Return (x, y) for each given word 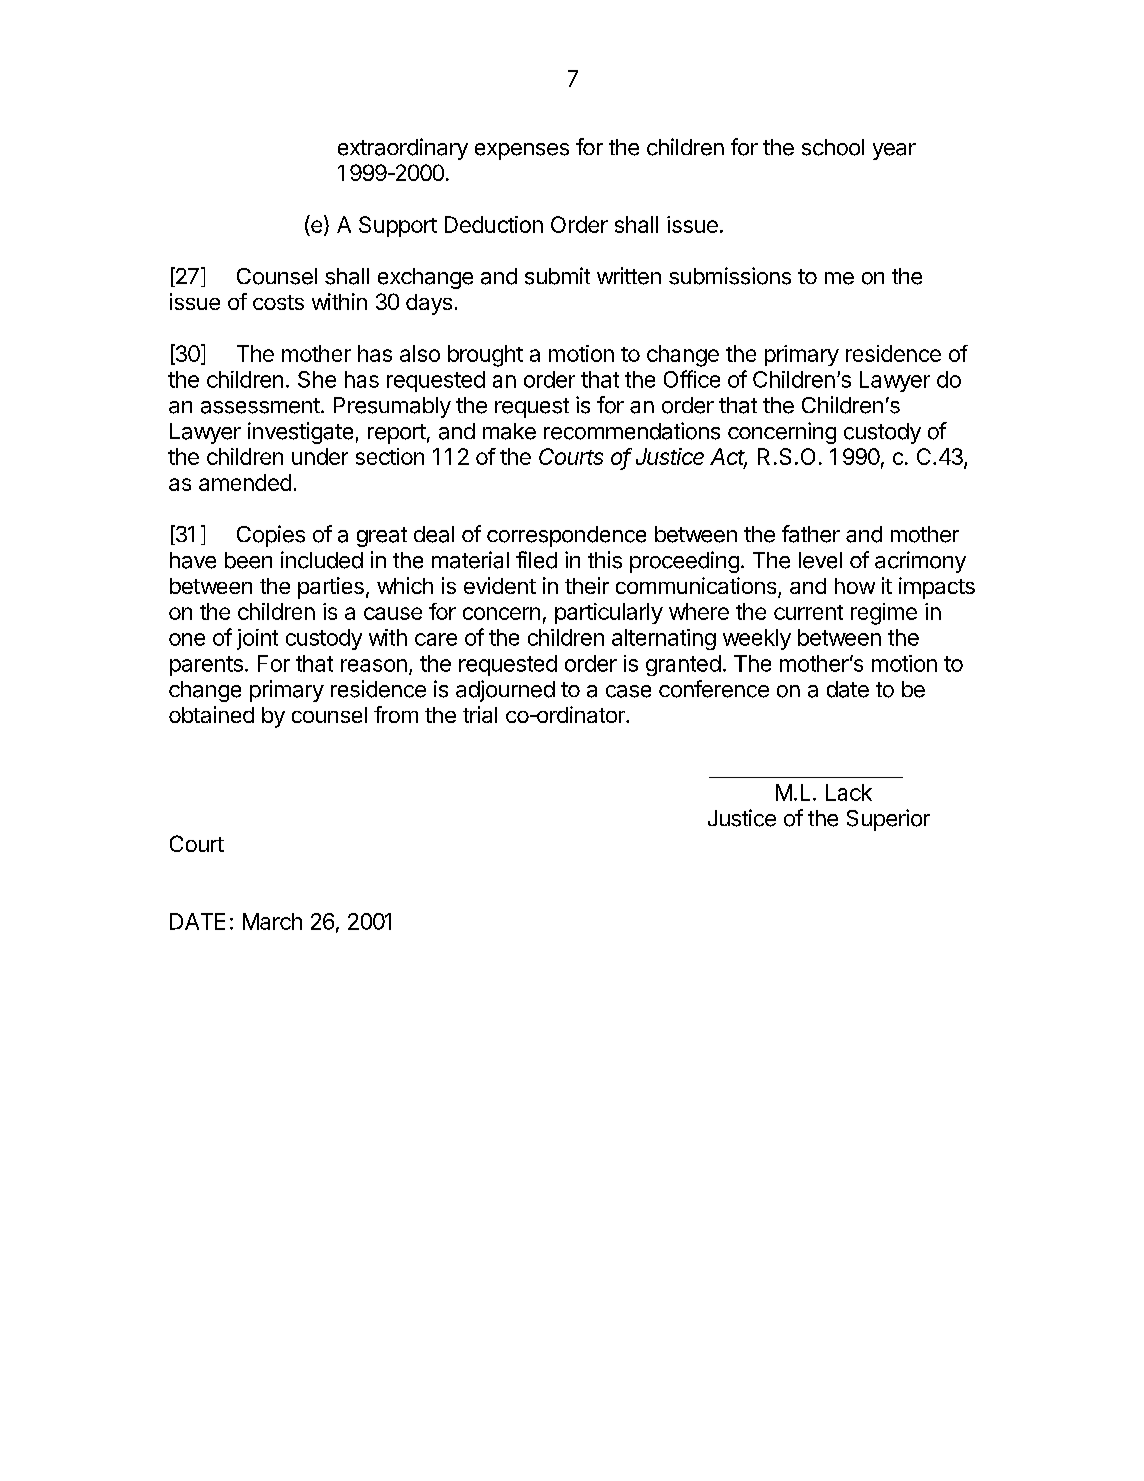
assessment (260, 406)
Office (692, 379)
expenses (522, 151)
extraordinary (403, 149)
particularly (609, 613)
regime (884, 614)
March (272, 921)
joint (257, 639)
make (509, 431)
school (833, 147)
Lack (849, 792)
